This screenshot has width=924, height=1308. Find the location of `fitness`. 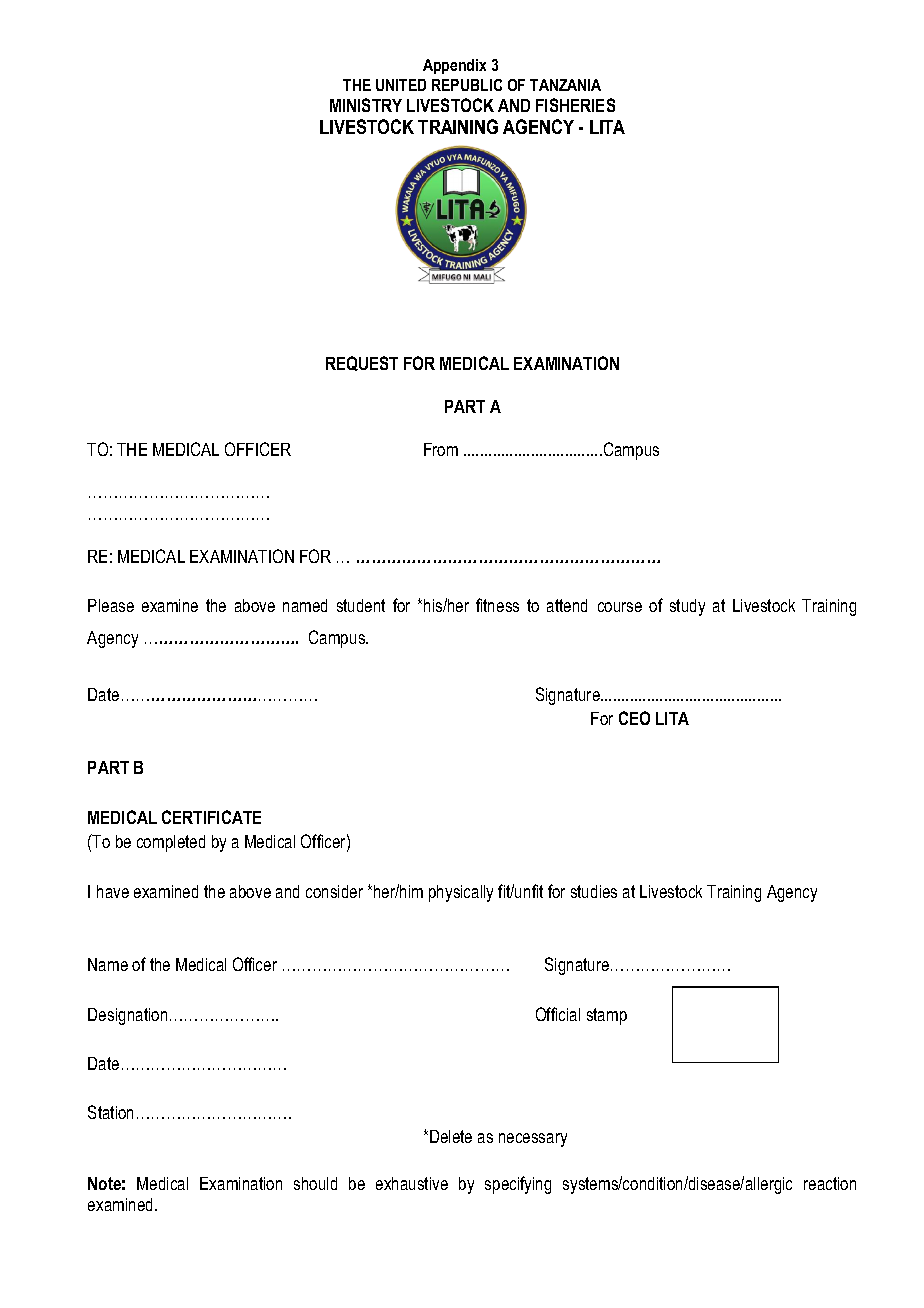

fitness is located at coordinates (497, 605).
